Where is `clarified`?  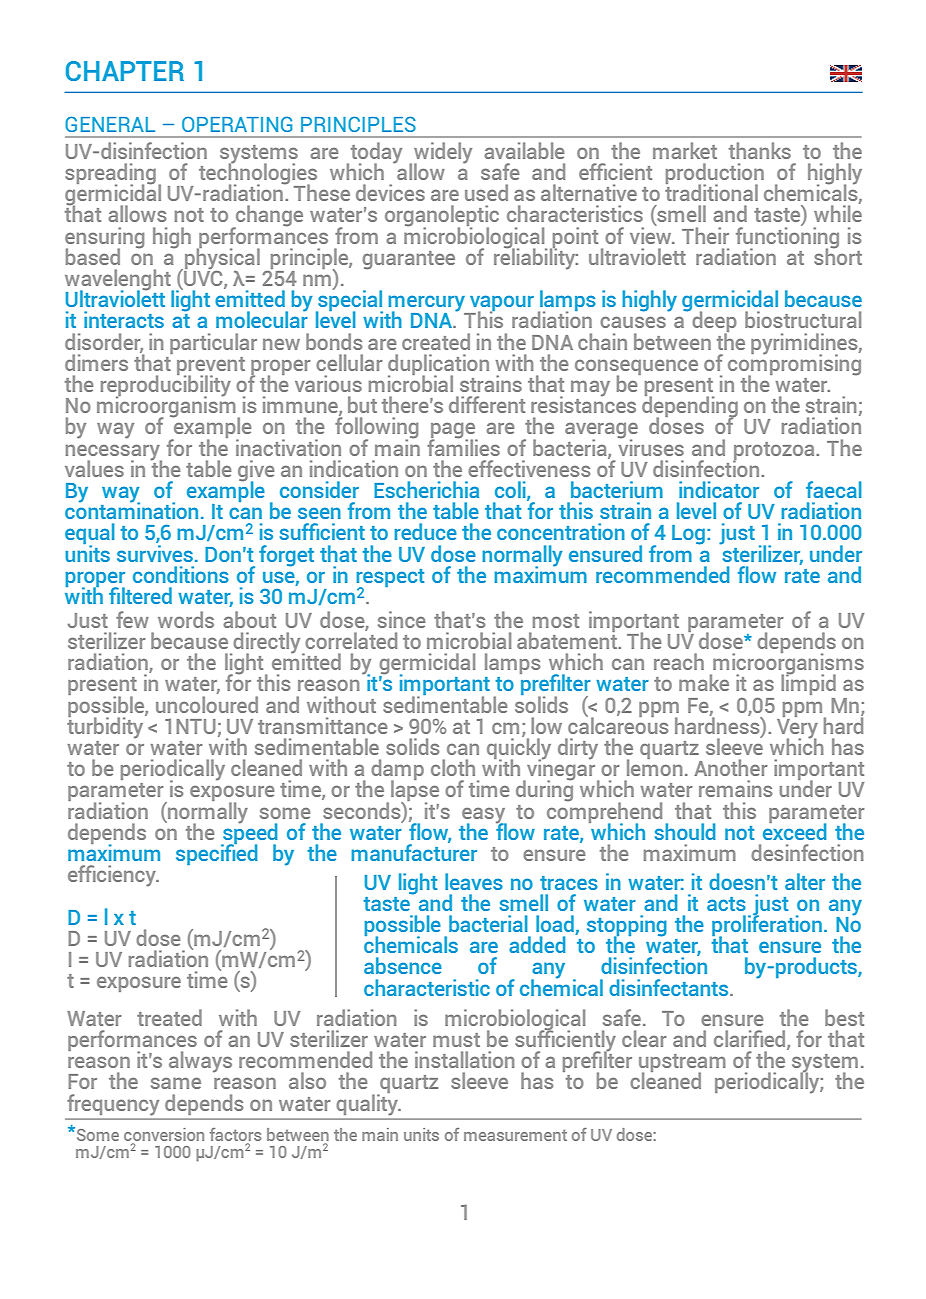 clarified is located at coordinates (751, 1040).
